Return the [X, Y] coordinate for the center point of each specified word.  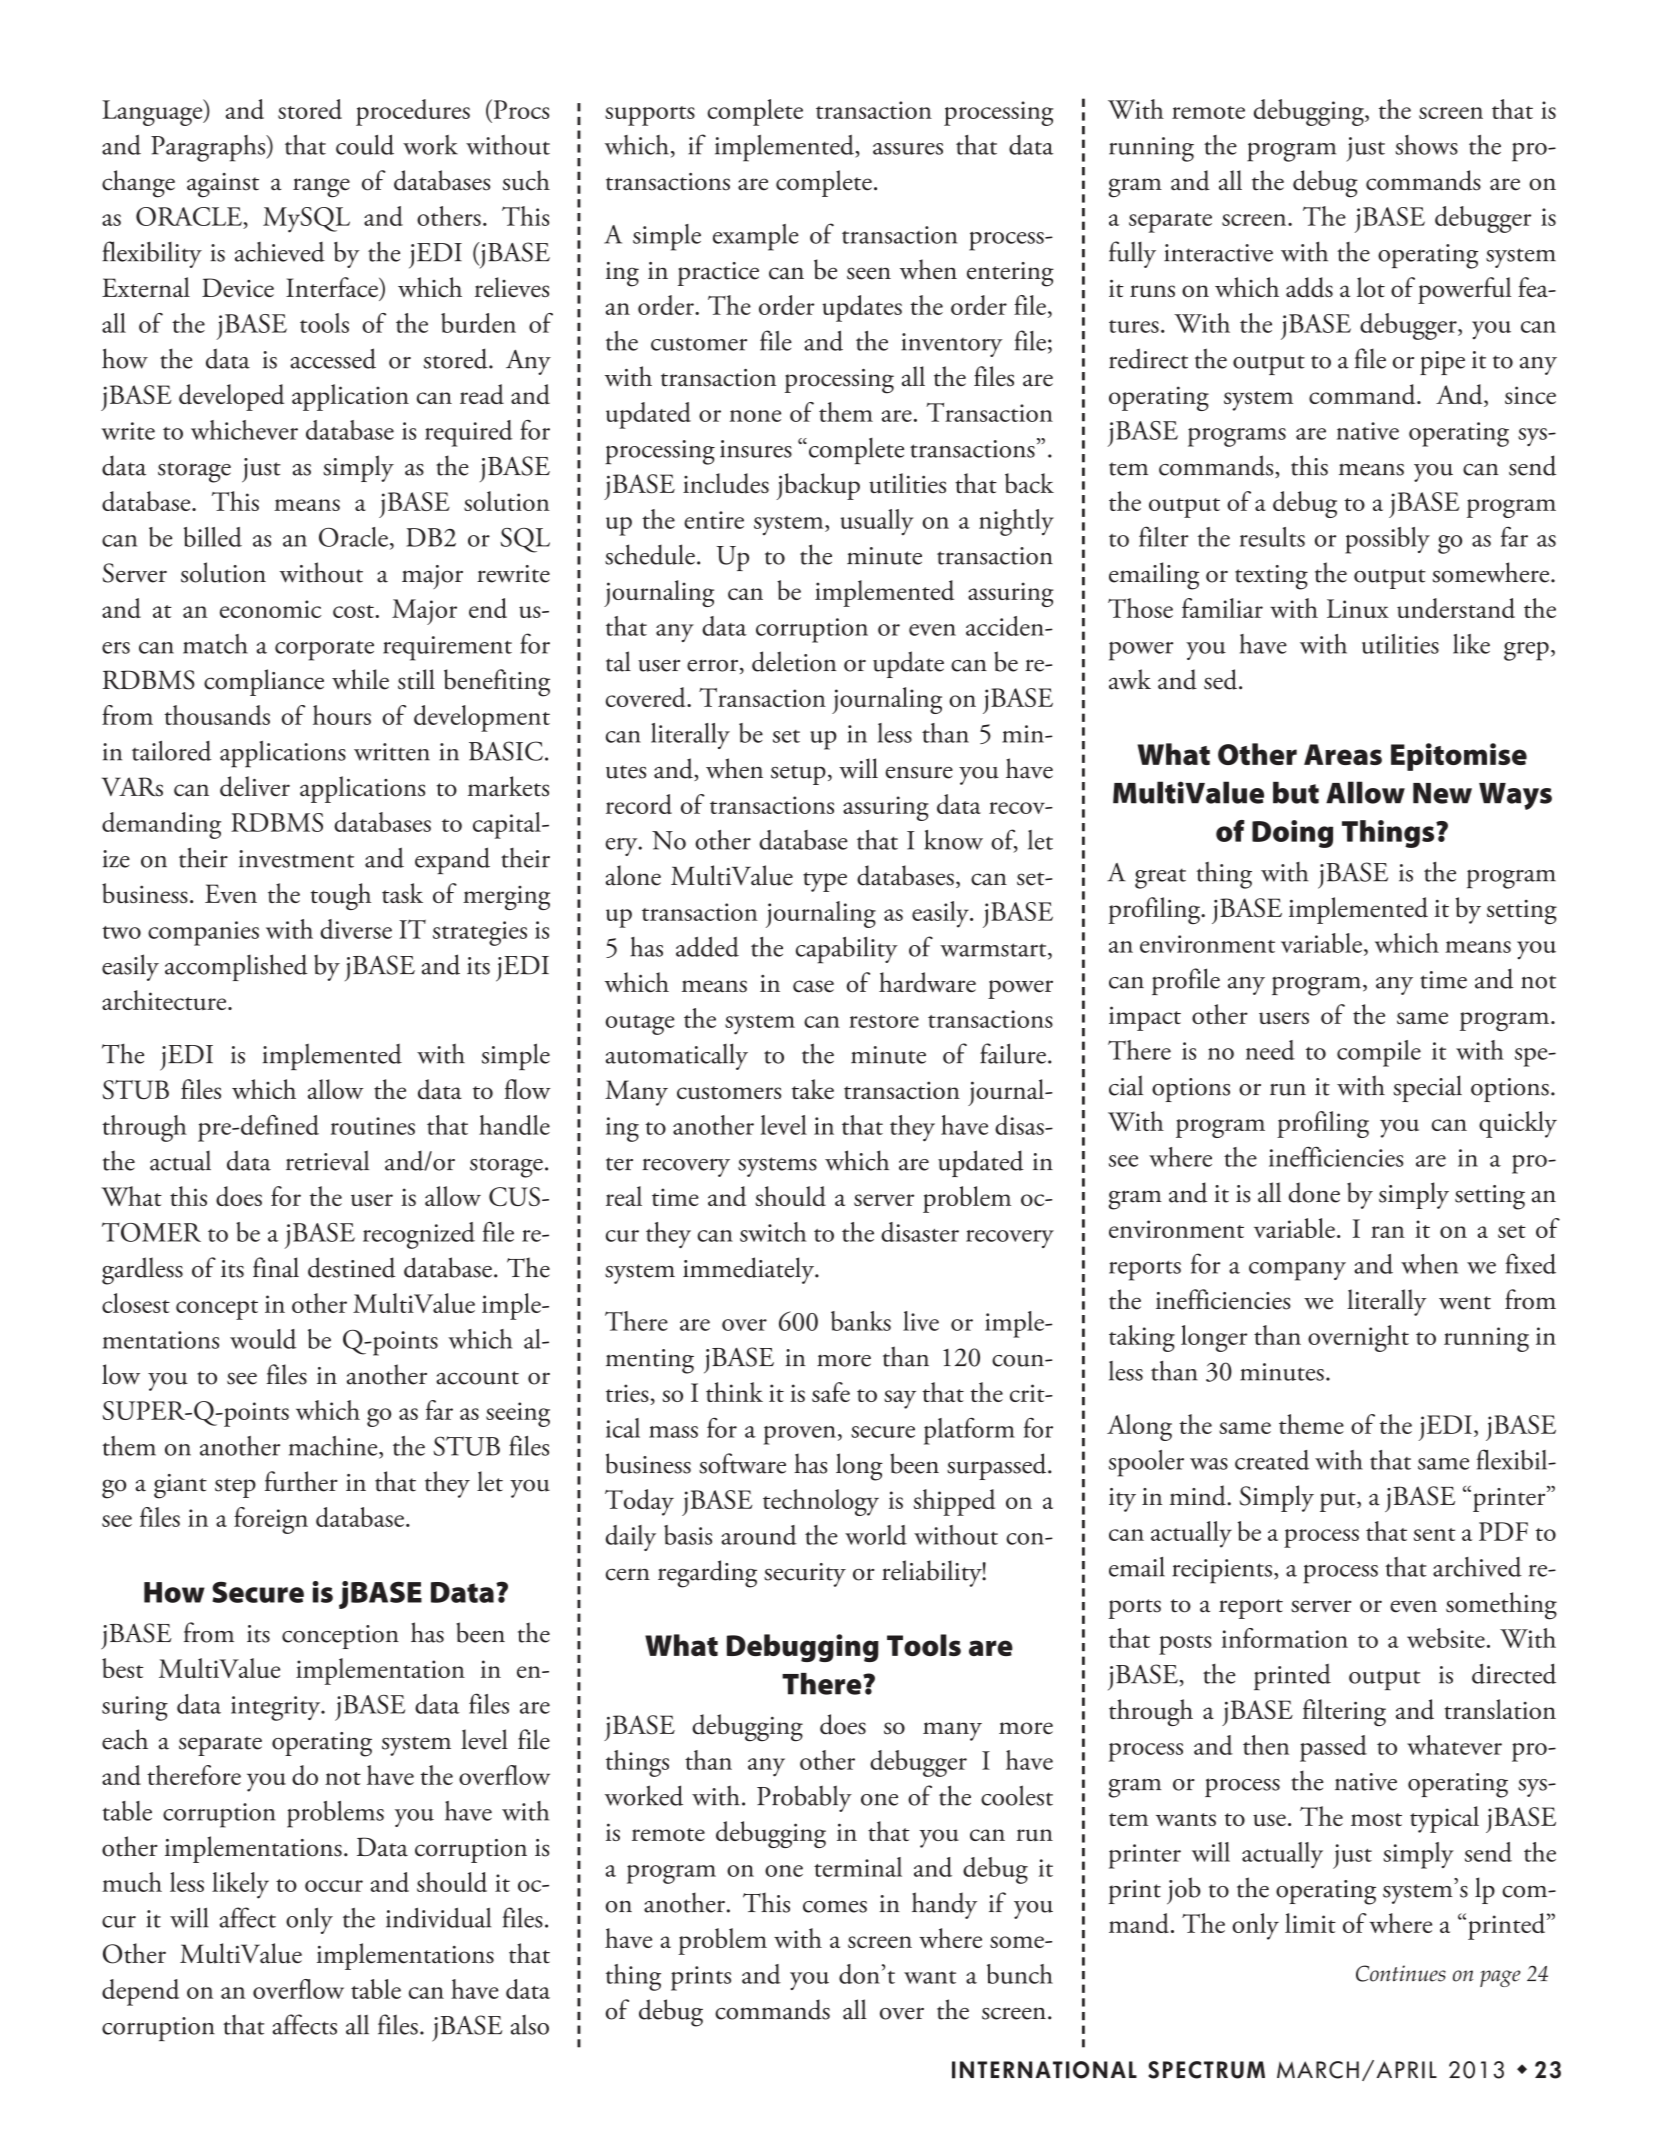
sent [1435, 1534]
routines [373, 1126]
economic [270, 609]
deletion [794, 661]
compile [1379, 1053]
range [321, 188]
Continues [1401, 1973]
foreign [271, 1520]
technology [821, 1502]
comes [835, 1906]
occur [334, 1886]
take [813, 1089]
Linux [1358, 608]
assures [908, 149]
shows [1426, 145]
